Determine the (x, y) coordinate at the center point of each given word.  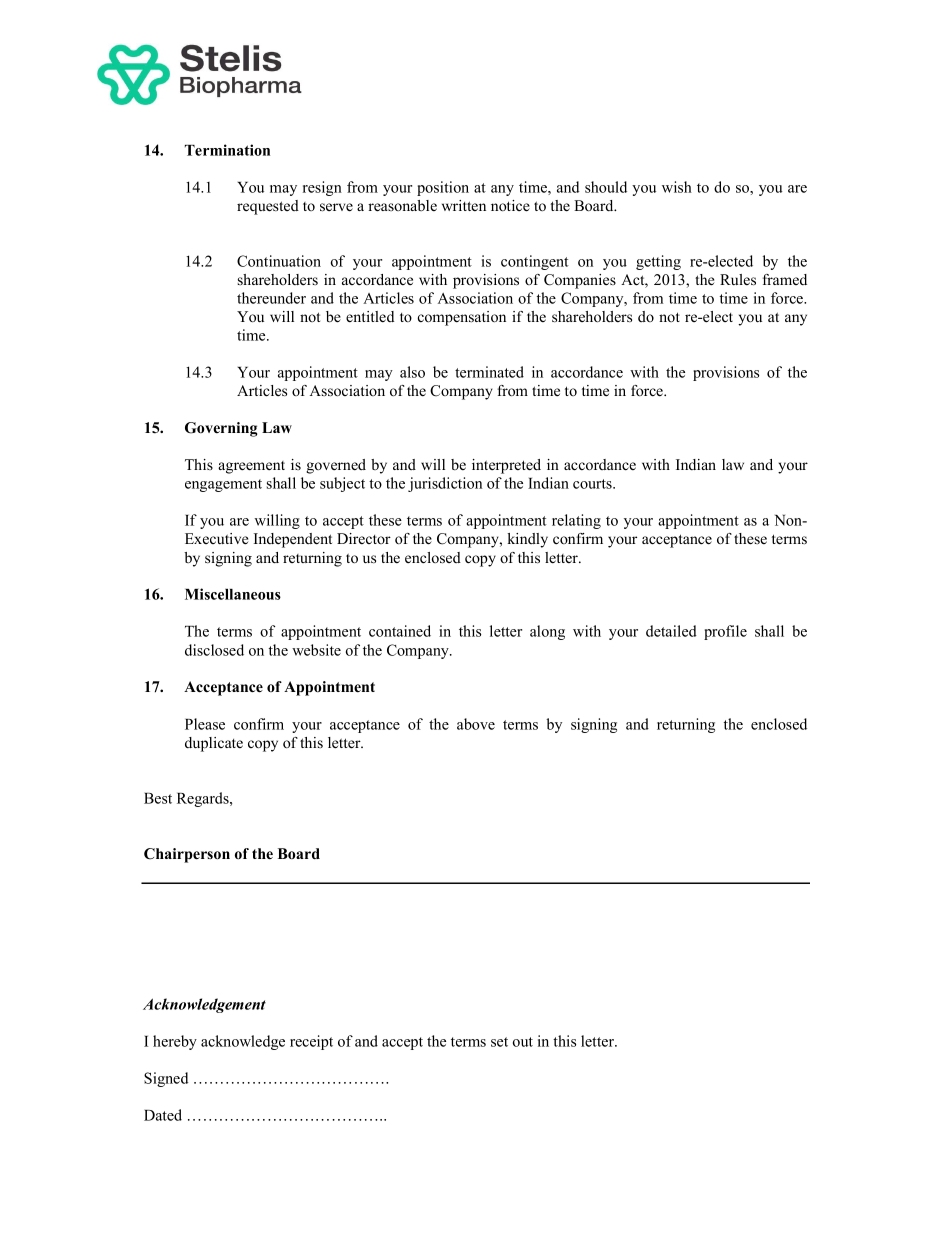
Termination (227, 150)
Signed (166, 1079)
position (443, 188)
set (499, 1042)
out (523, 1042)
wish (677, 187)
